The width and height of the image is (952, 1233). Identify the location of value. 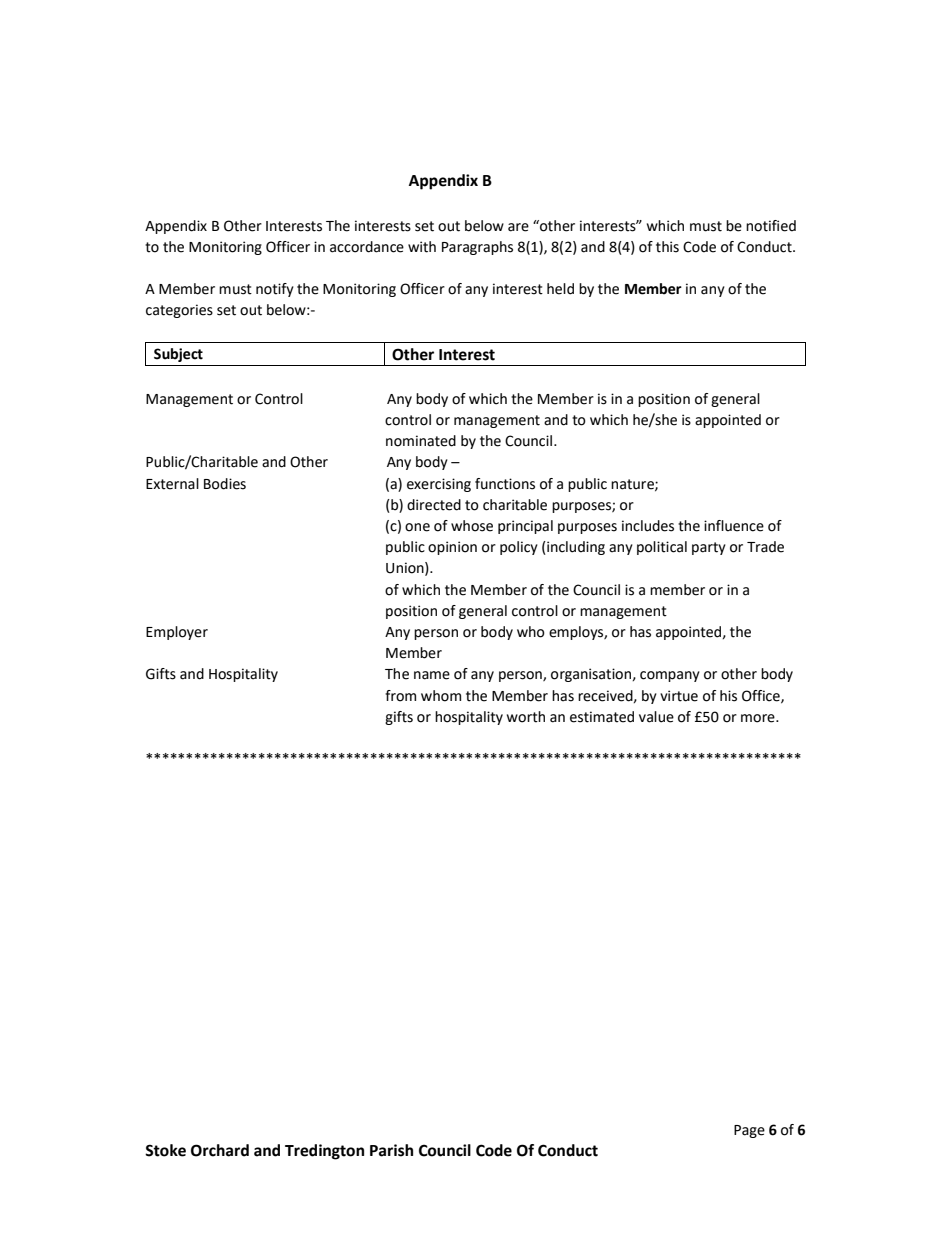
(656, 717).
